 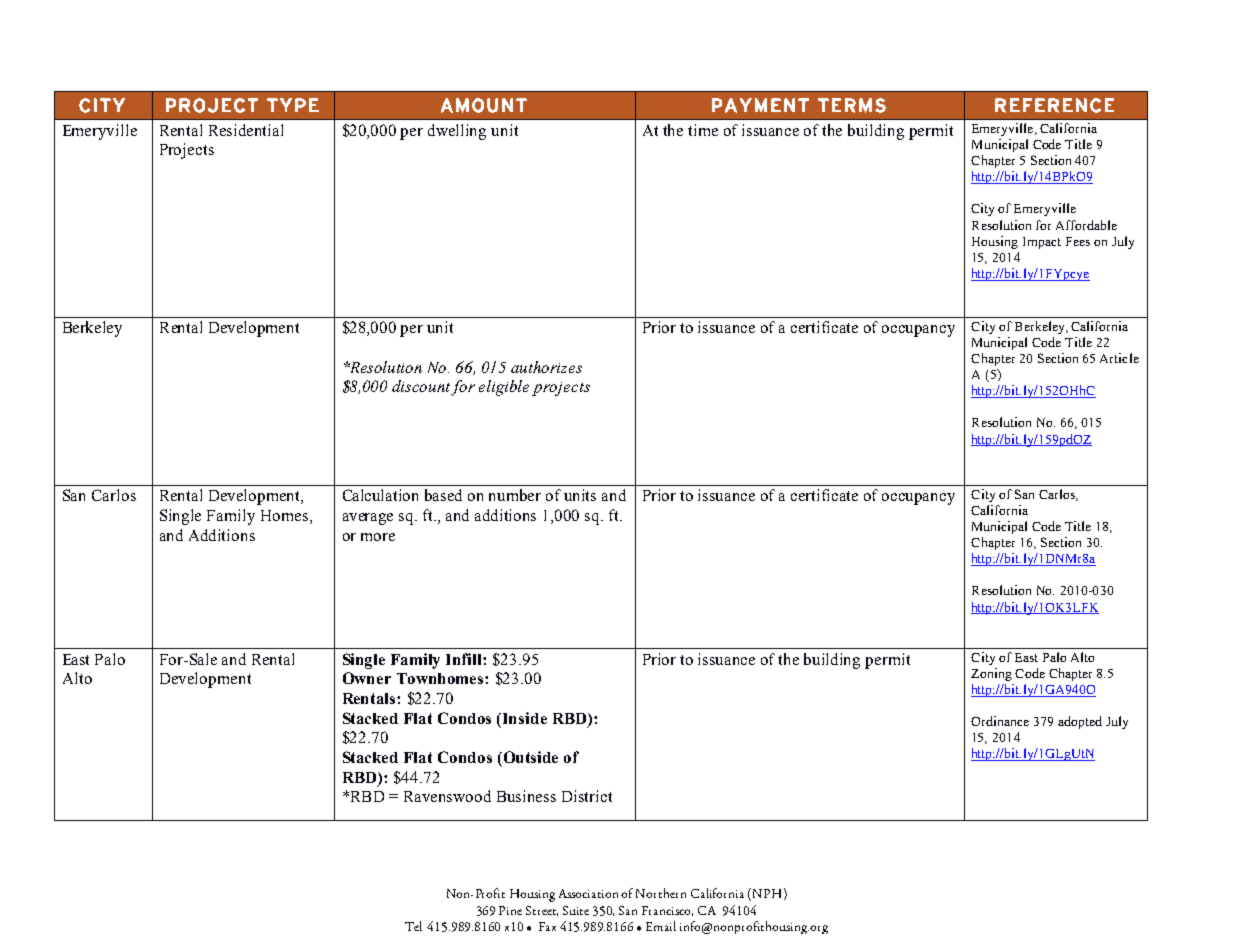 What do you see at coordinates (661, 893) in the page?
I see `Northern` at bounding box center [661, 893].
